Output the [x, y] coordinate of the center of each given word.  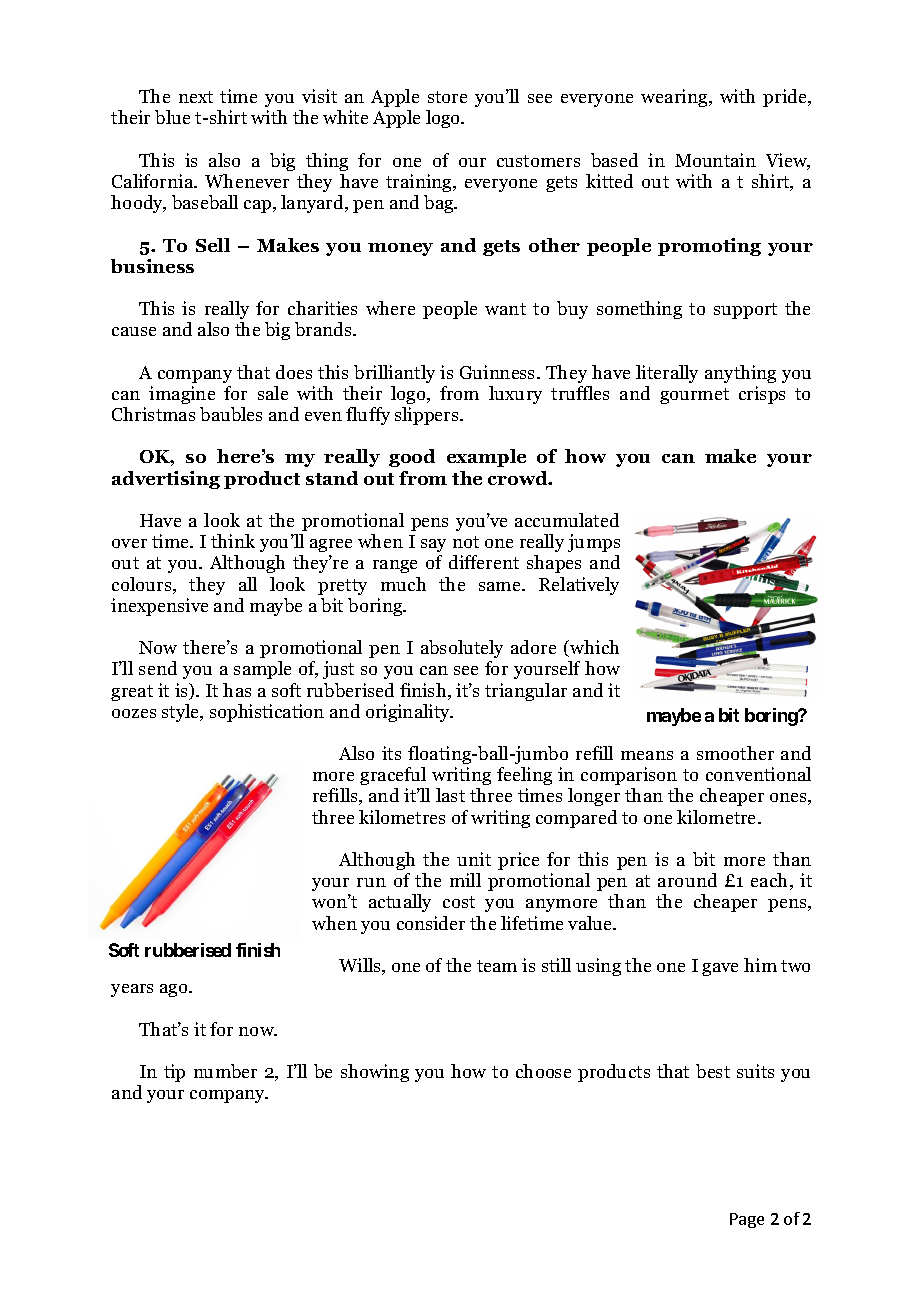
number [225, 1071]
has [237, 690]
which [593, 648]
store [447, 97]
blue [172, 117]
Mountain [715, 160]
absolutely [462, 649]
